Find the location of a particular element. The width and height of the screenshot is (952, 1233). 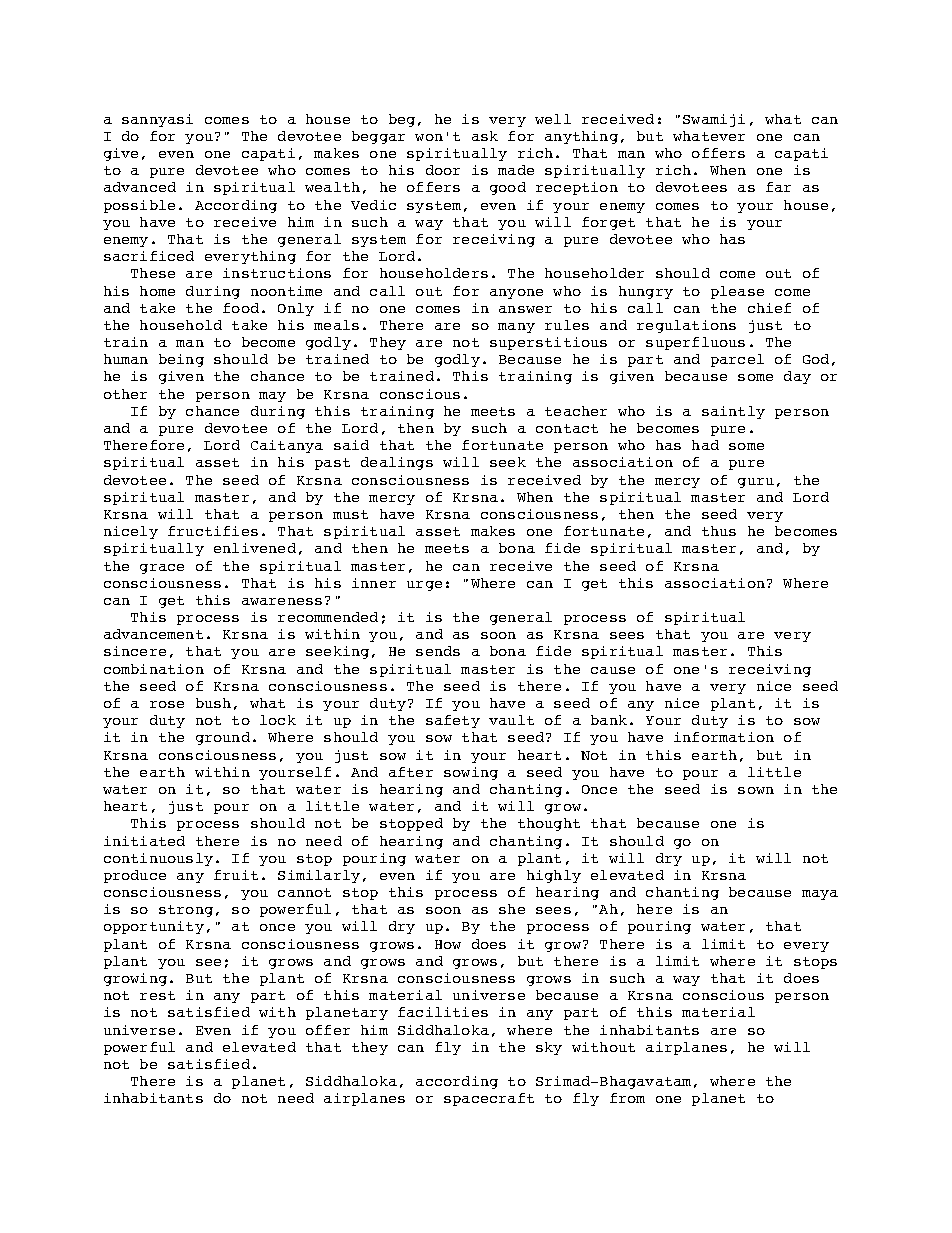

fruit is located at coordinates (236, 875).
